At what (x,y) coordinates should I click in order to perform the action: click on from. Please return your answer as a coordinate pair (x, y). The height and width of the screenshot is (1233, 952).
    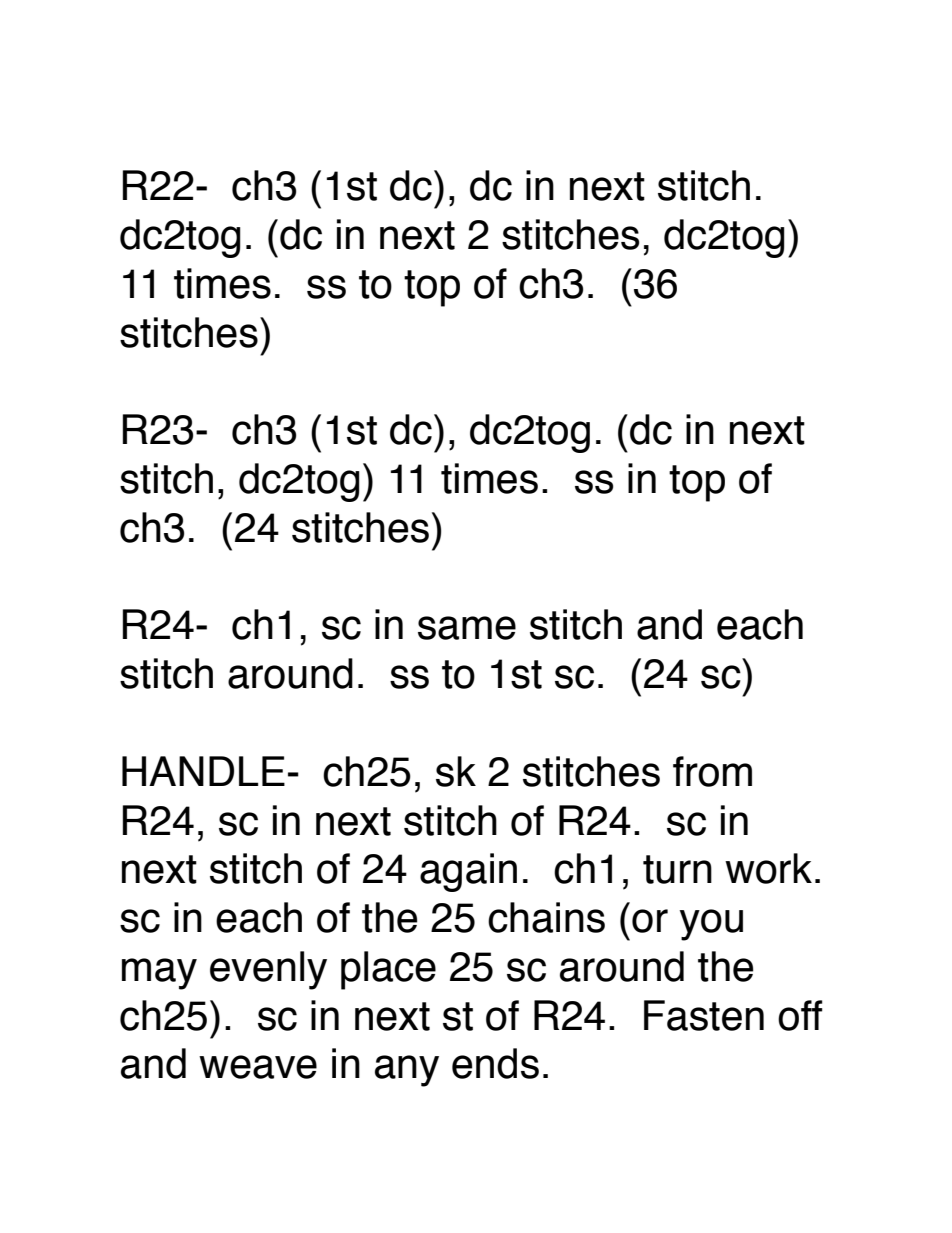
    Looking at the image, I should click on (712, 771).
